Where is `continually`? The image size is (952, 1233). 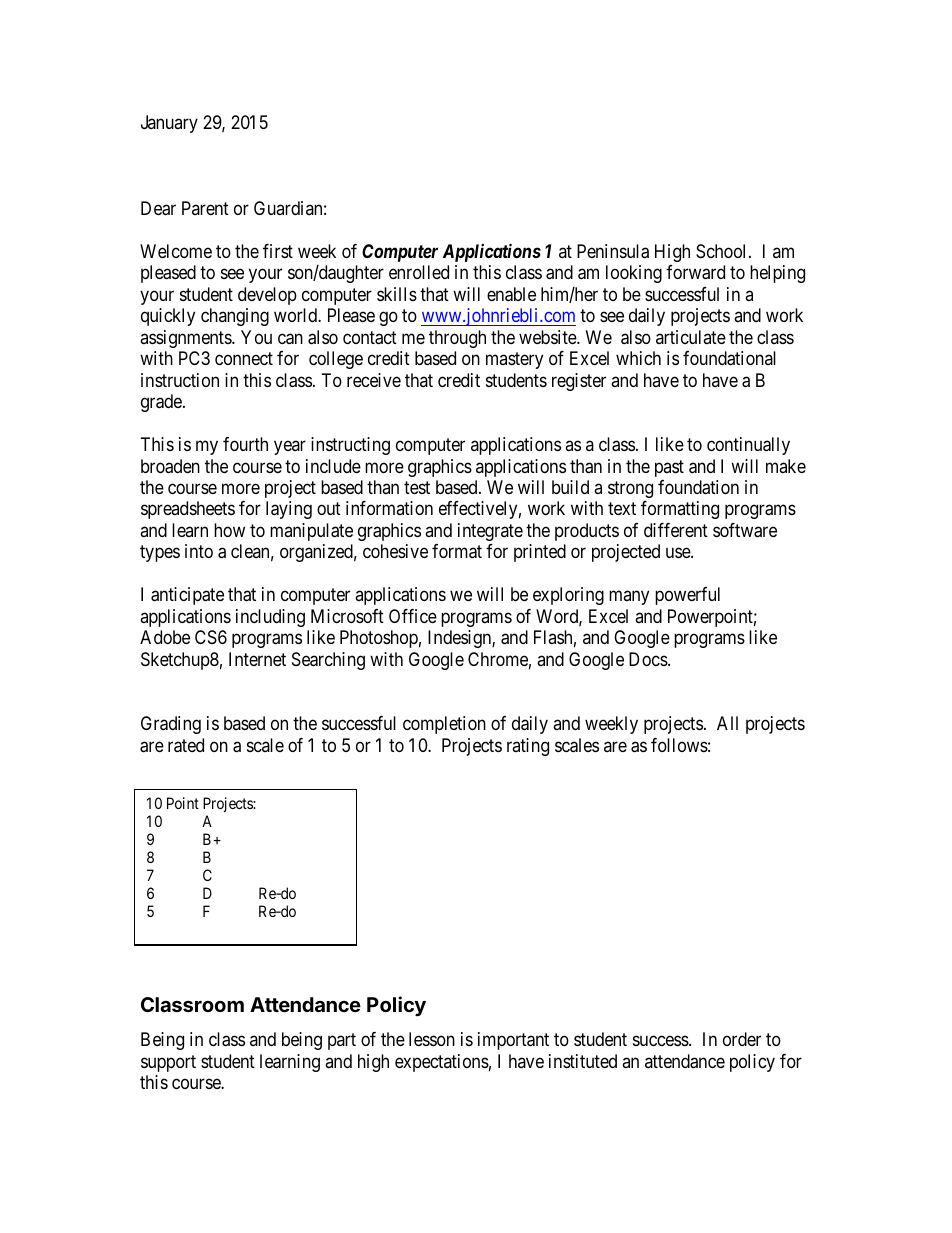
continually is located at coordinates (748, 446).
